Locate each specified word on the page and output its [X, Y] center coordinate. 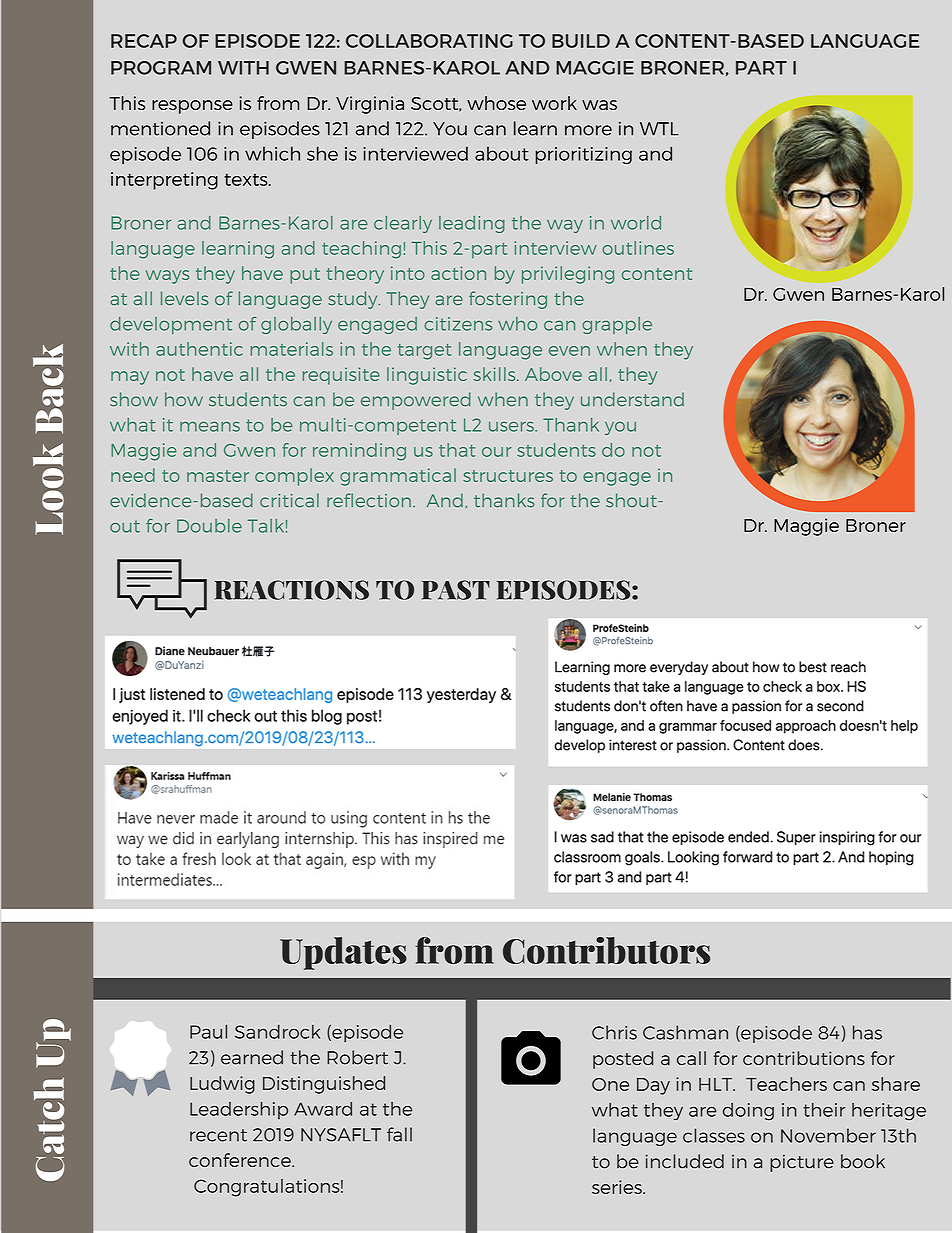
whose [496, 103]
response [192, 107]
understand [632, 399]
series [618, 1187]
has [867, 1032]
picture [802, 1163]
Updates [343, 953]
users [512, 427]
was [599, 105]
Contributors [606, 950]
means [210, 427]
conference [241, 1160]
